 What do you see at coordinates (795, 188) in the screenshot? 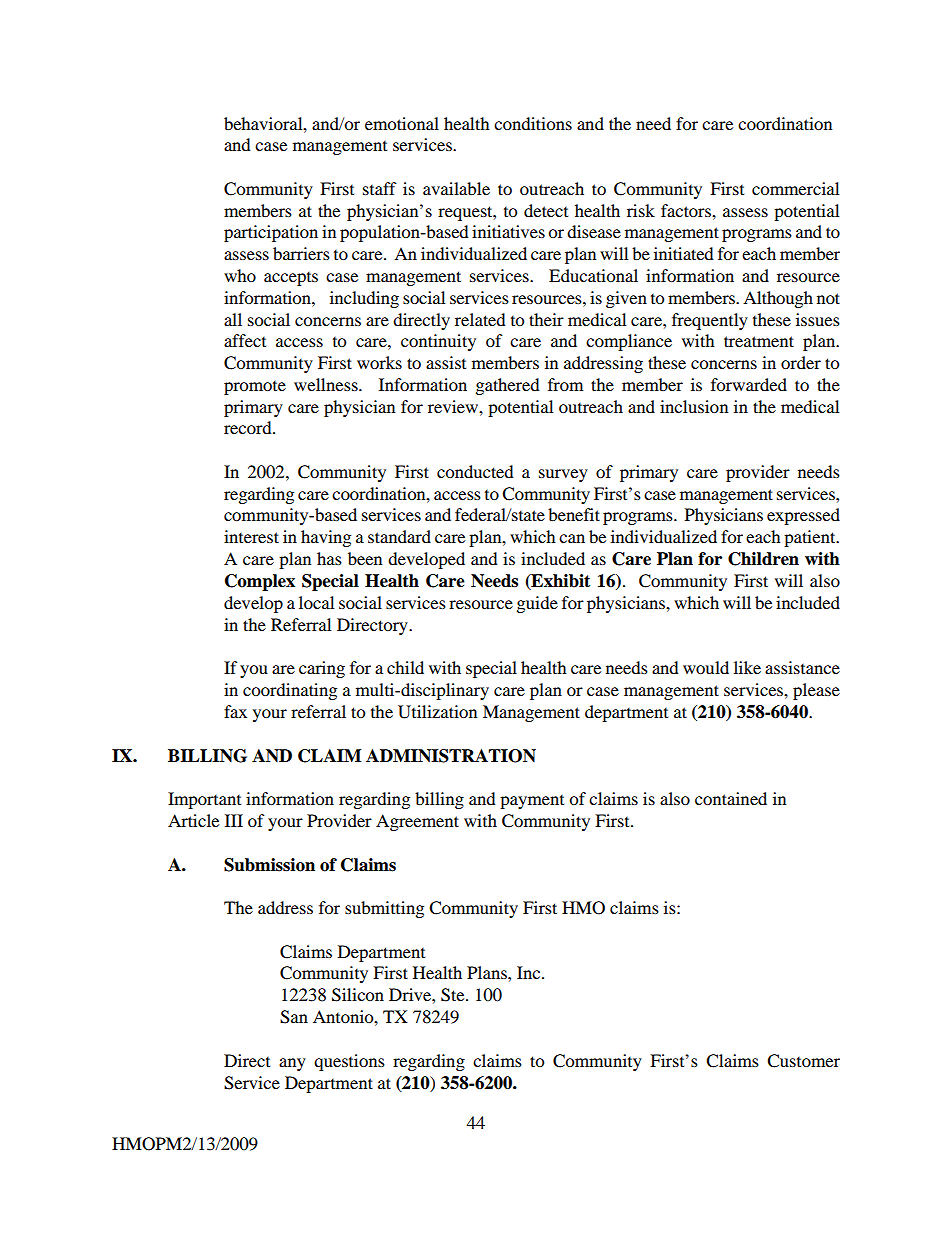
I see `commercial` at bounding box center [795, 188].
